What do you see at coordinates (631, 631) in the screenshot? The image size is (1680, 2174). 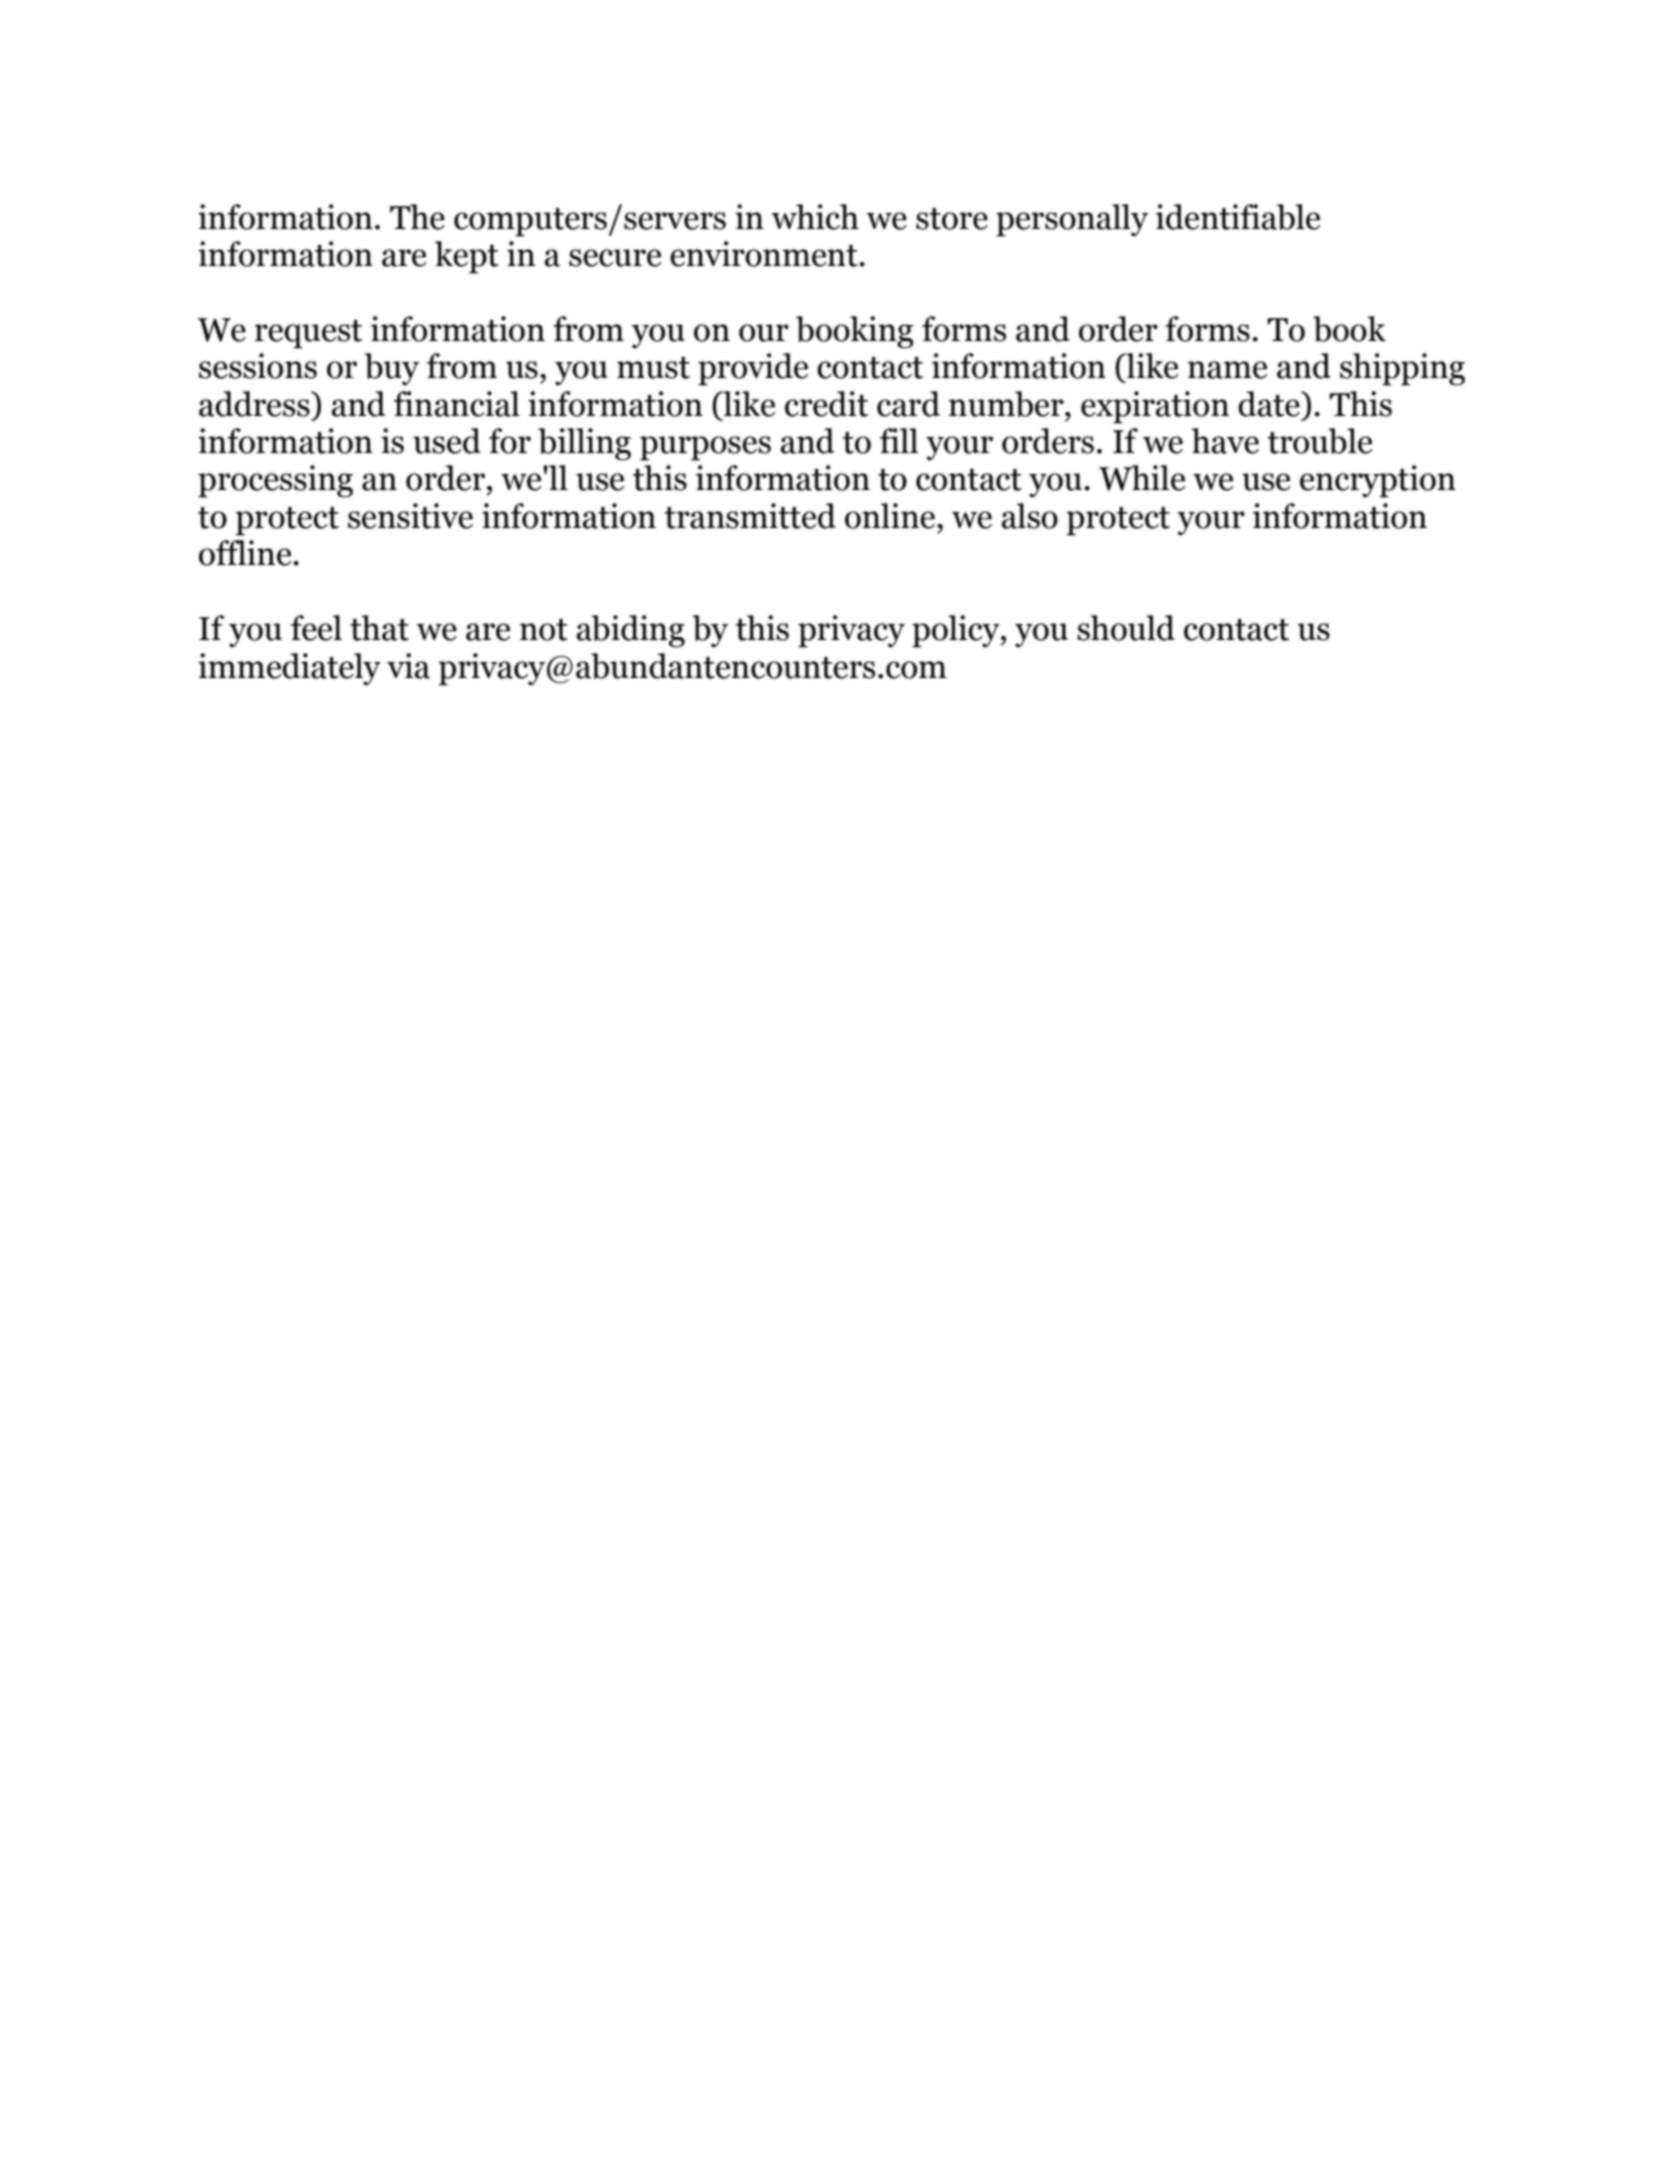 I see `abiding` at bounding box center [631, 631].
